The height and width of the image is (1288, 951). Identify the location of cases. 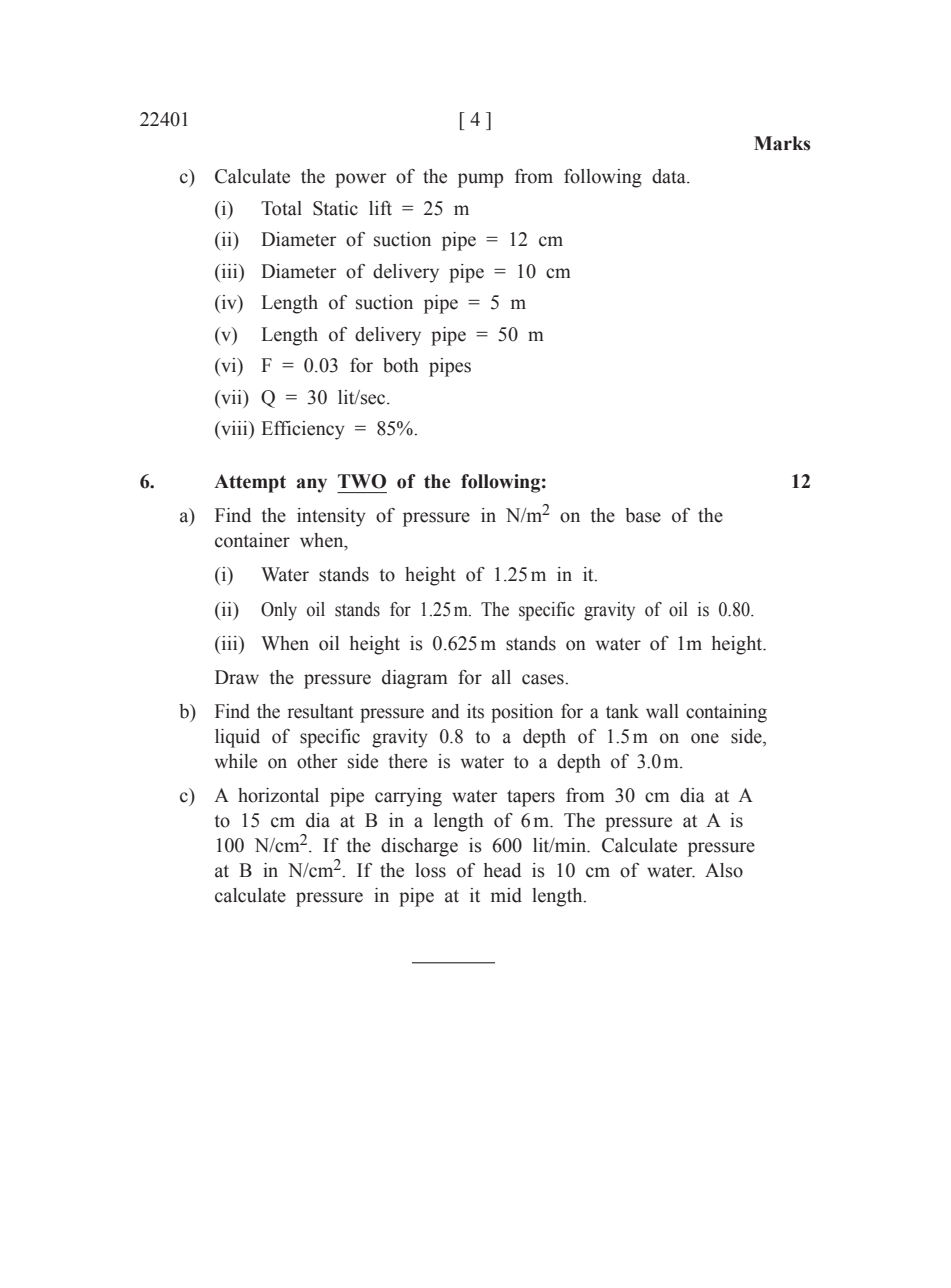
(544, 679).
